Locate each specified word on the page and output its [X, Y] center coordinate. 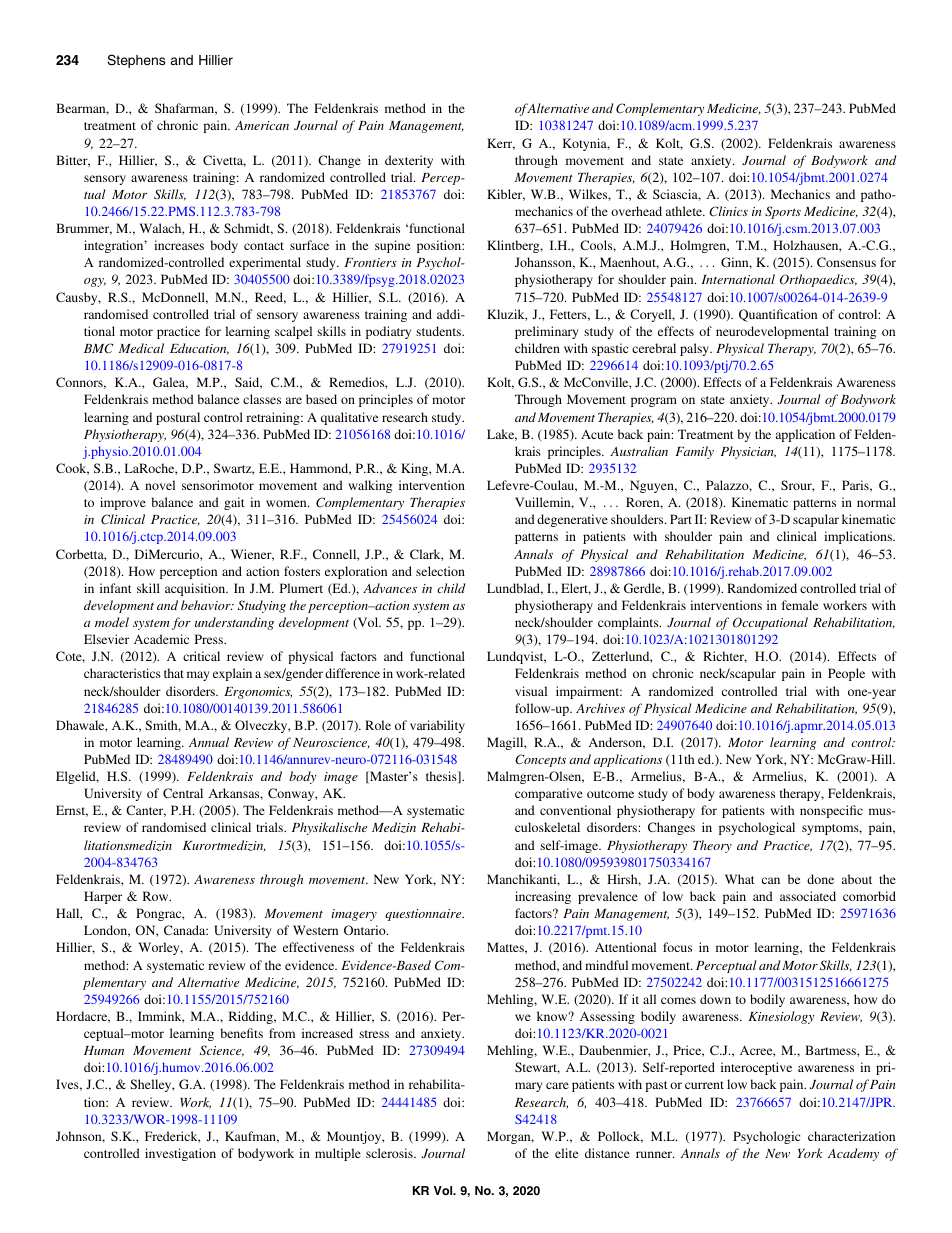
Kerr [501, 144]
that [174, 673]
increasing [543, 897]
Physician [748, 452]
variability [437, 726]
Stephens [136, 61]
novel [160, 485]
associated [808, 896]
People [846, 674]
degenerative [572, 520]
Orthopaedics [818, 280]
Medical [141, 348]
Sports [783, 212]
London [107, 931]
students [440, 331]
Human [104, 1050]
